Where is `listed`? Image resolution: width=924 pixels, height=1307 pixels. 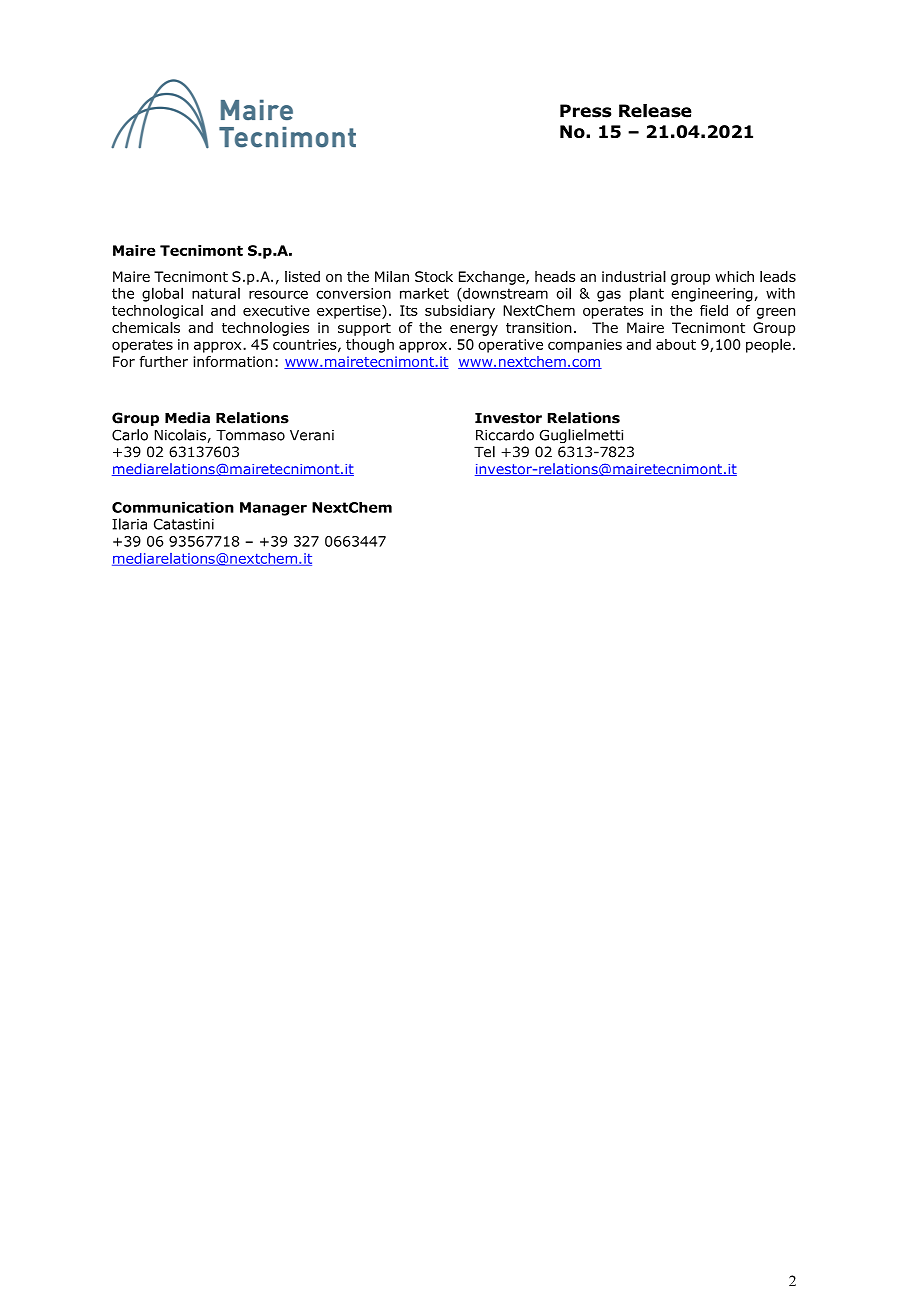 listed is located at coordinates (302, 276).
